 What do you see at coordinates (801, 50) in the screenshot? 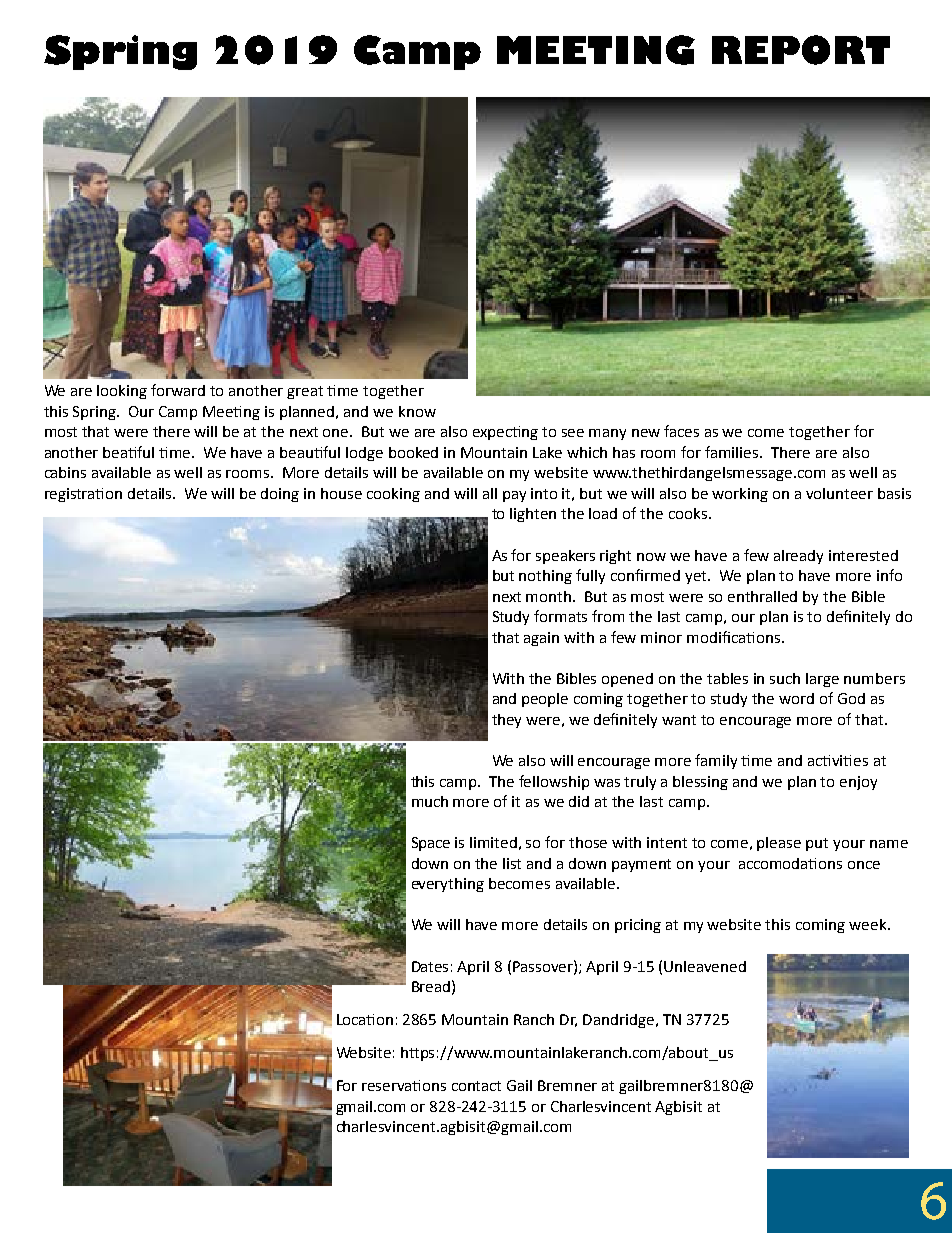
I see `REPORT` at bounding box center [801, 50].
